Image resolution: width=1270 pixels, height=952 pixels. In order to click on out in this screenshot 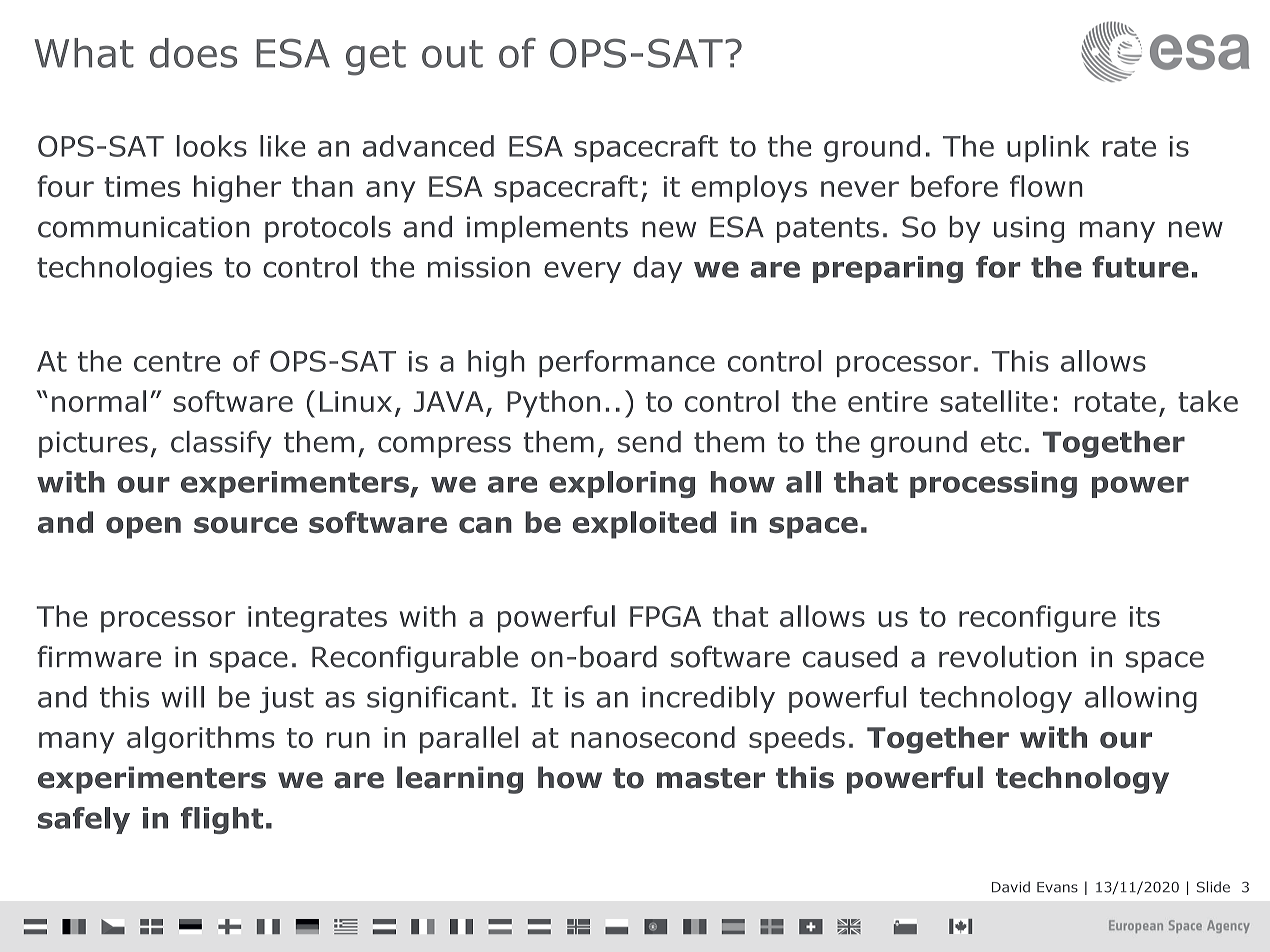, I will do `click(452, 54)`.
